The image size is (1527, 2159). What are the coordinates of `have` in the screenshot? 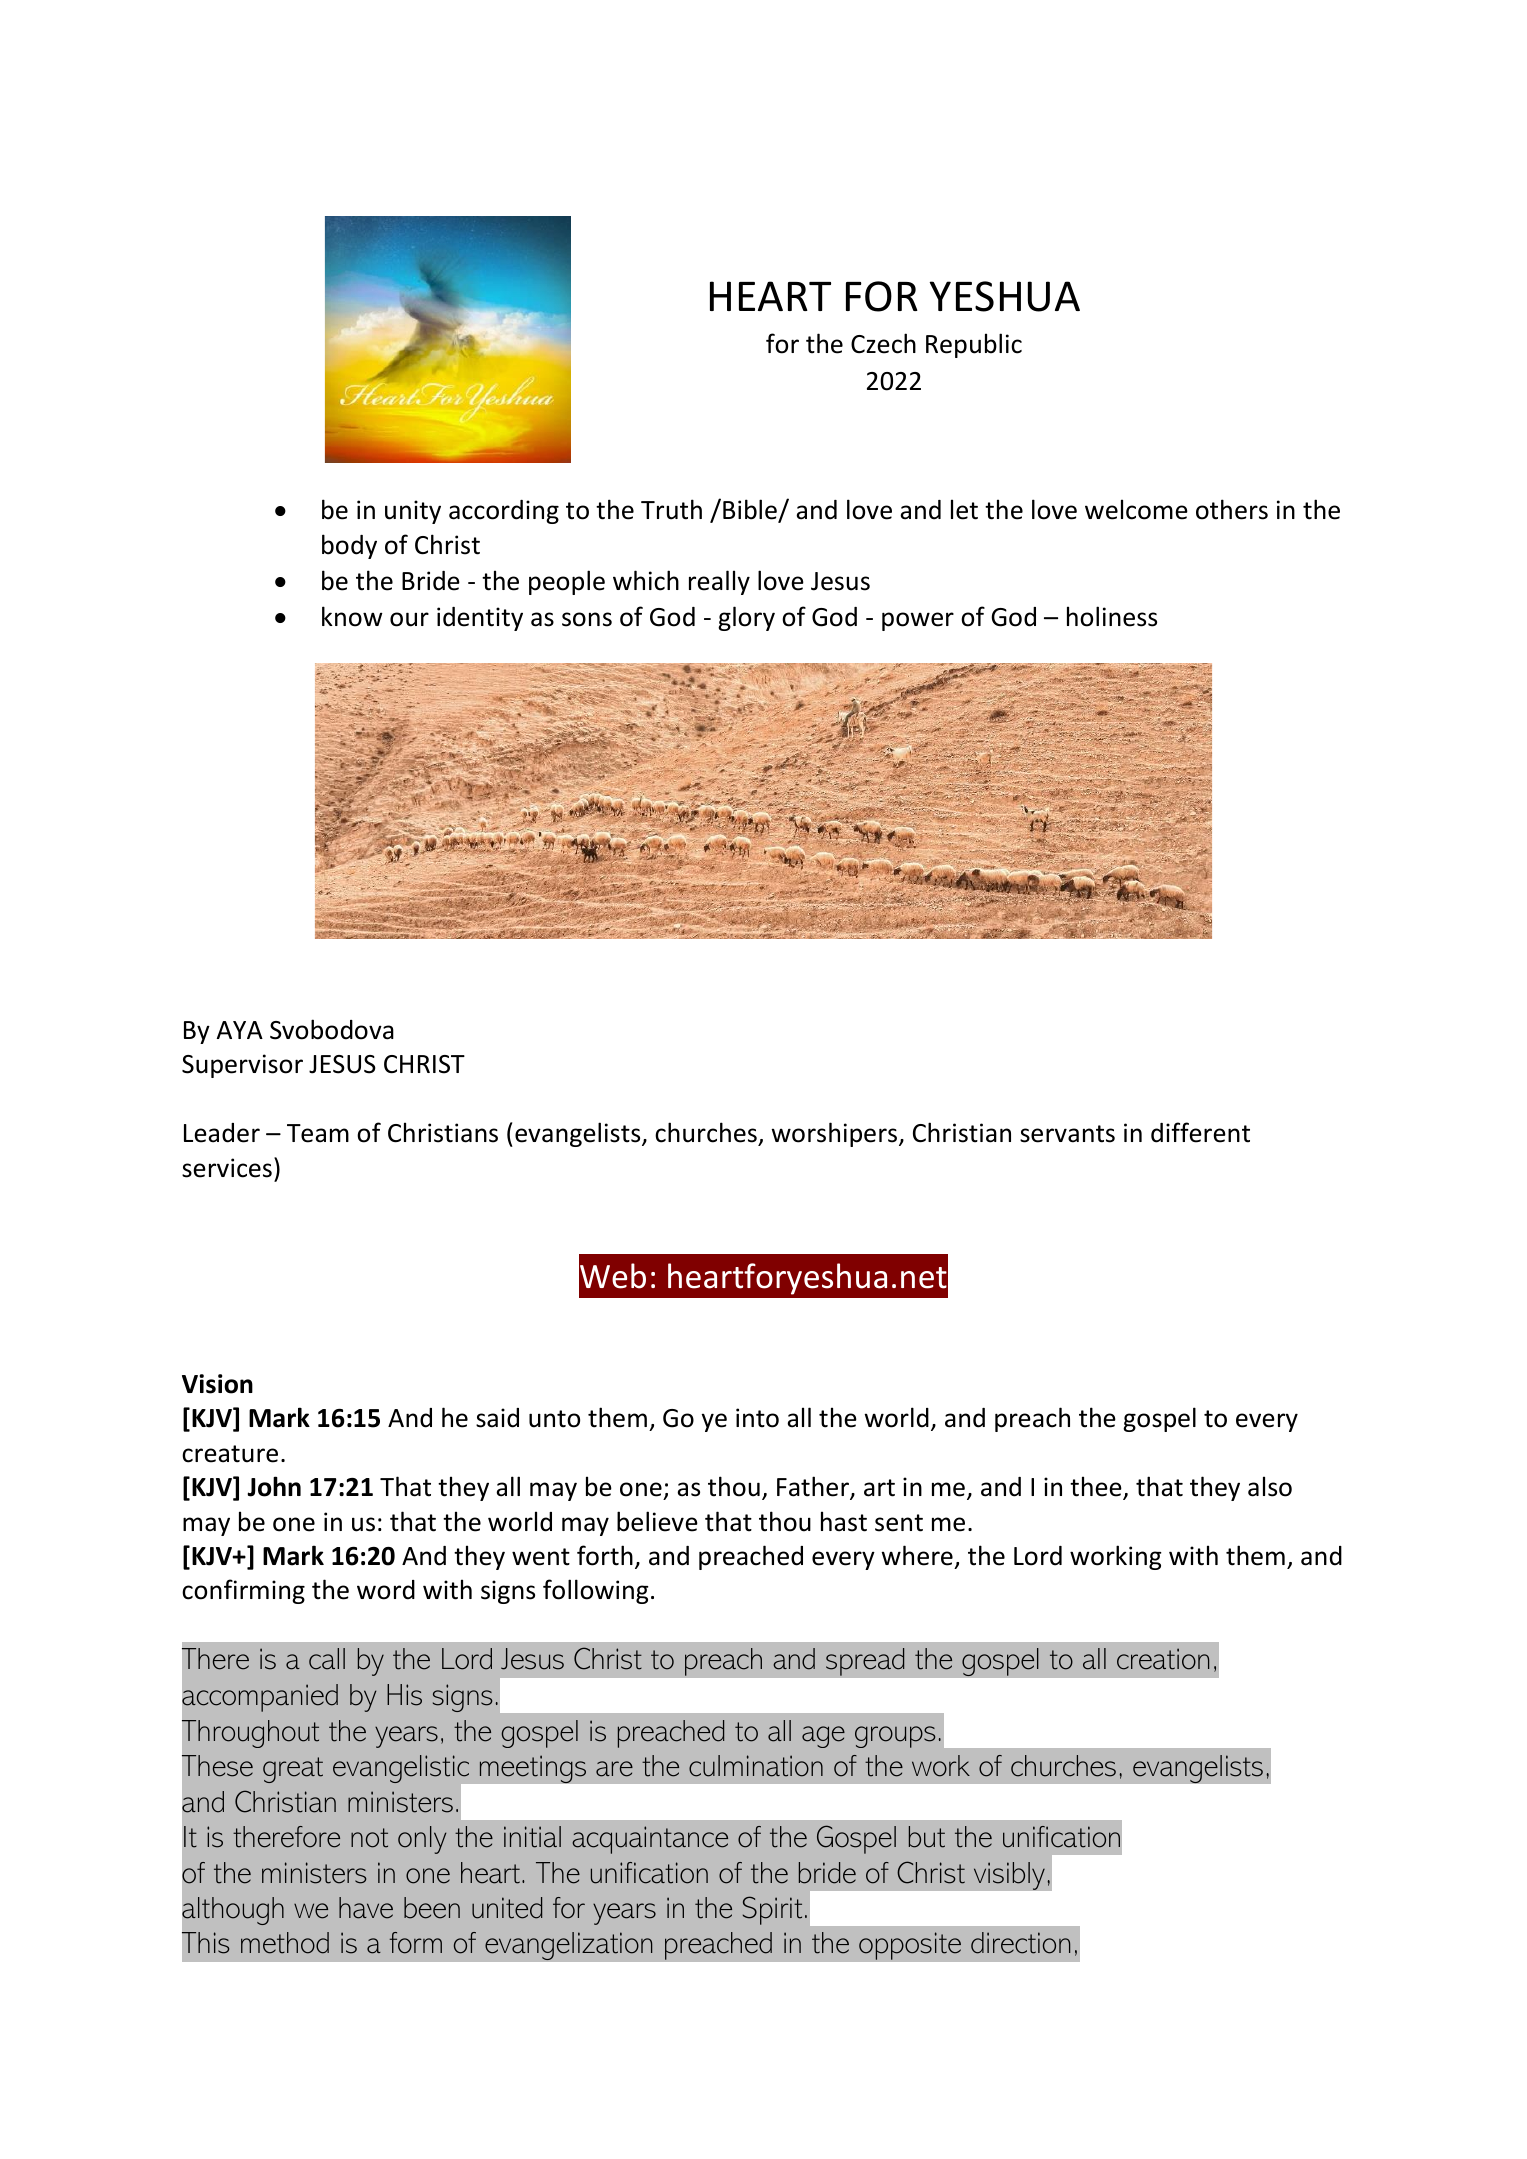 It's located at (366, 1908).
